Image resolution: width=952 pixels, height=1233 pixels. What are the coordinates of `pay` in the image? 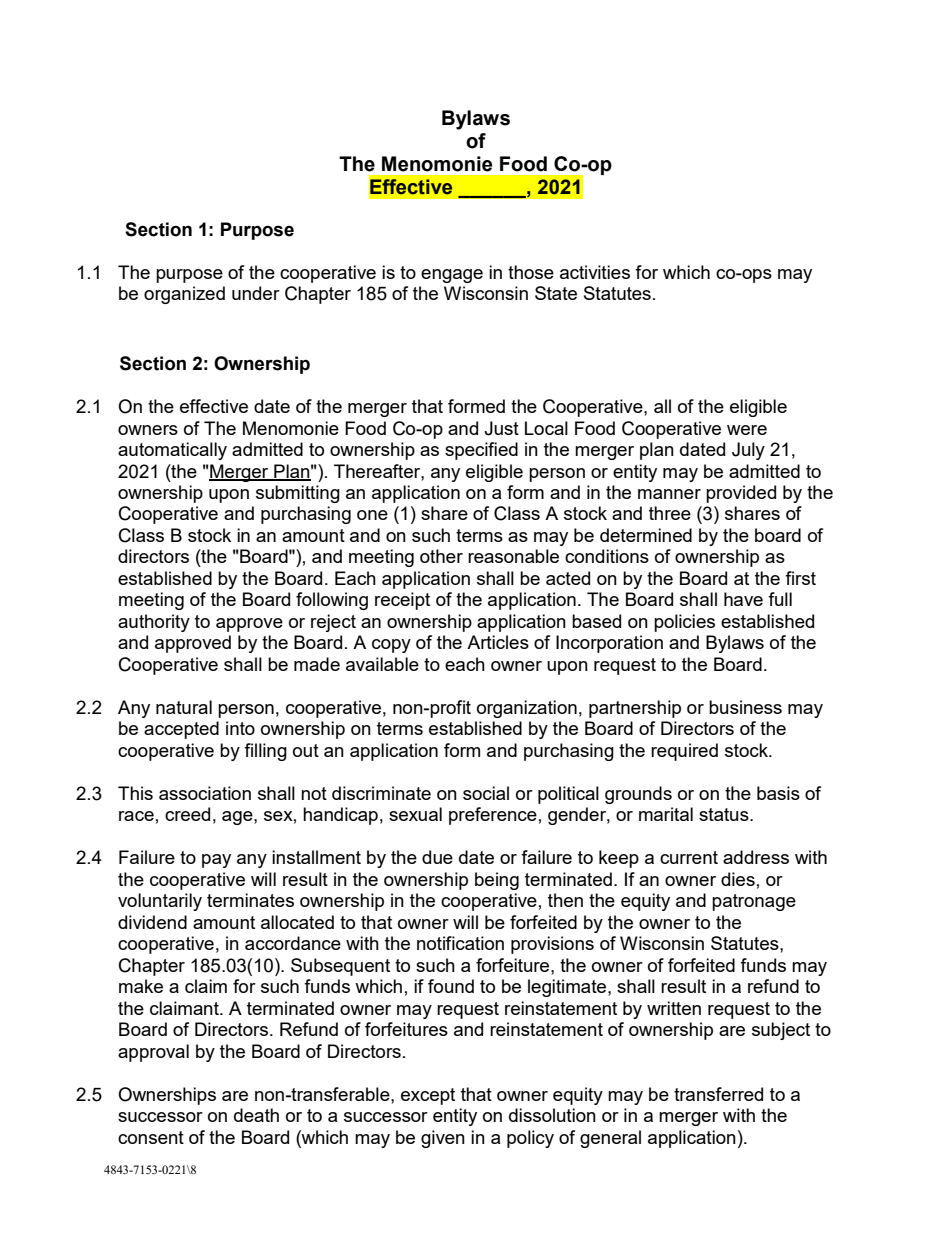 It's located at (216, 861).
